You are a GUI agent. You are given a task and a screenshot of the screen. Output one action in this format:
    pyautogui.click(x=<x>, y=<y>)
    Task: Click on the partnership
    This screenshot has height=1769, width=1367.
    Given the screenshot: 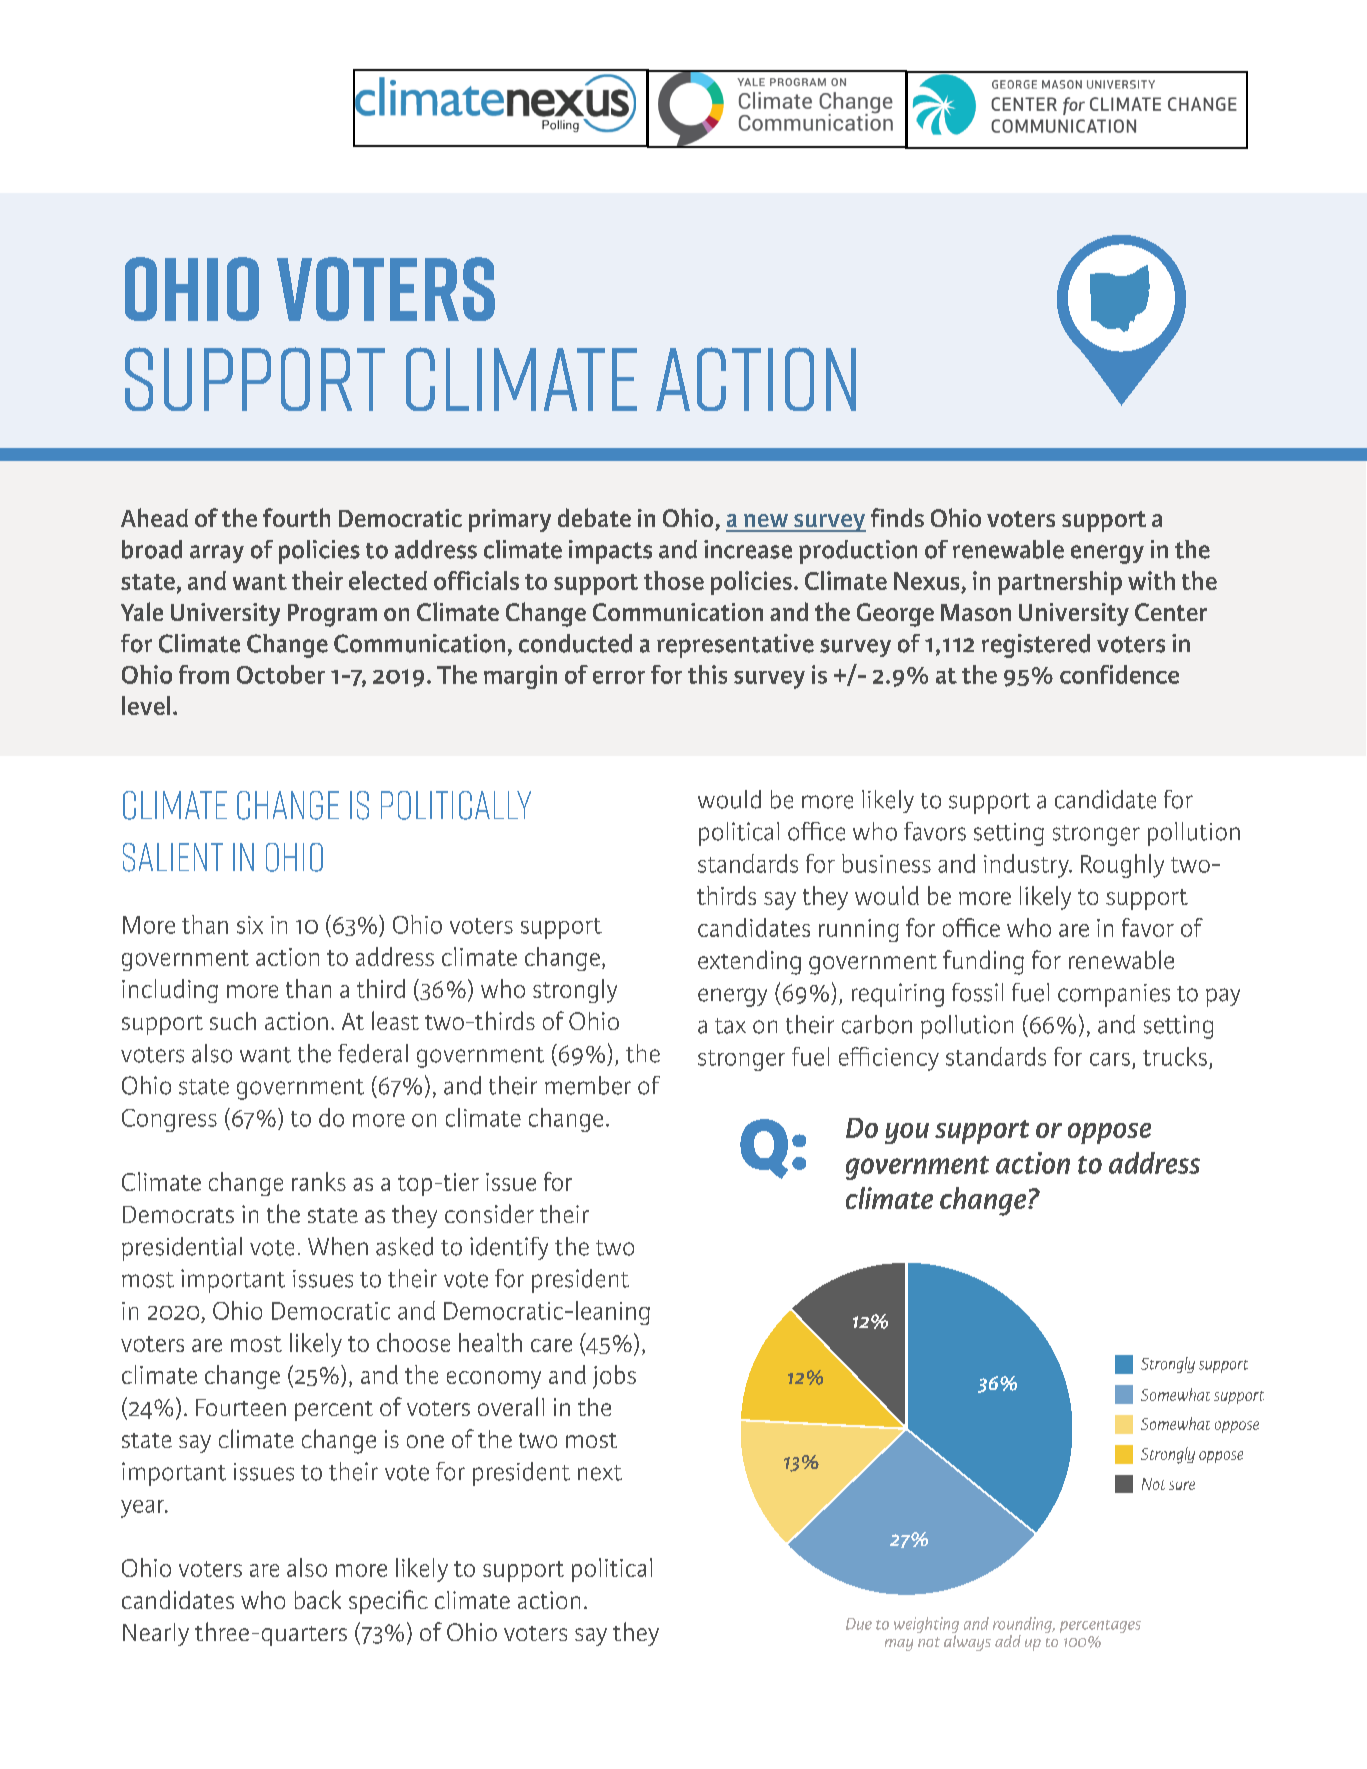 What is the action you would take?
    pyautogui.click(x=1060, y=583)
